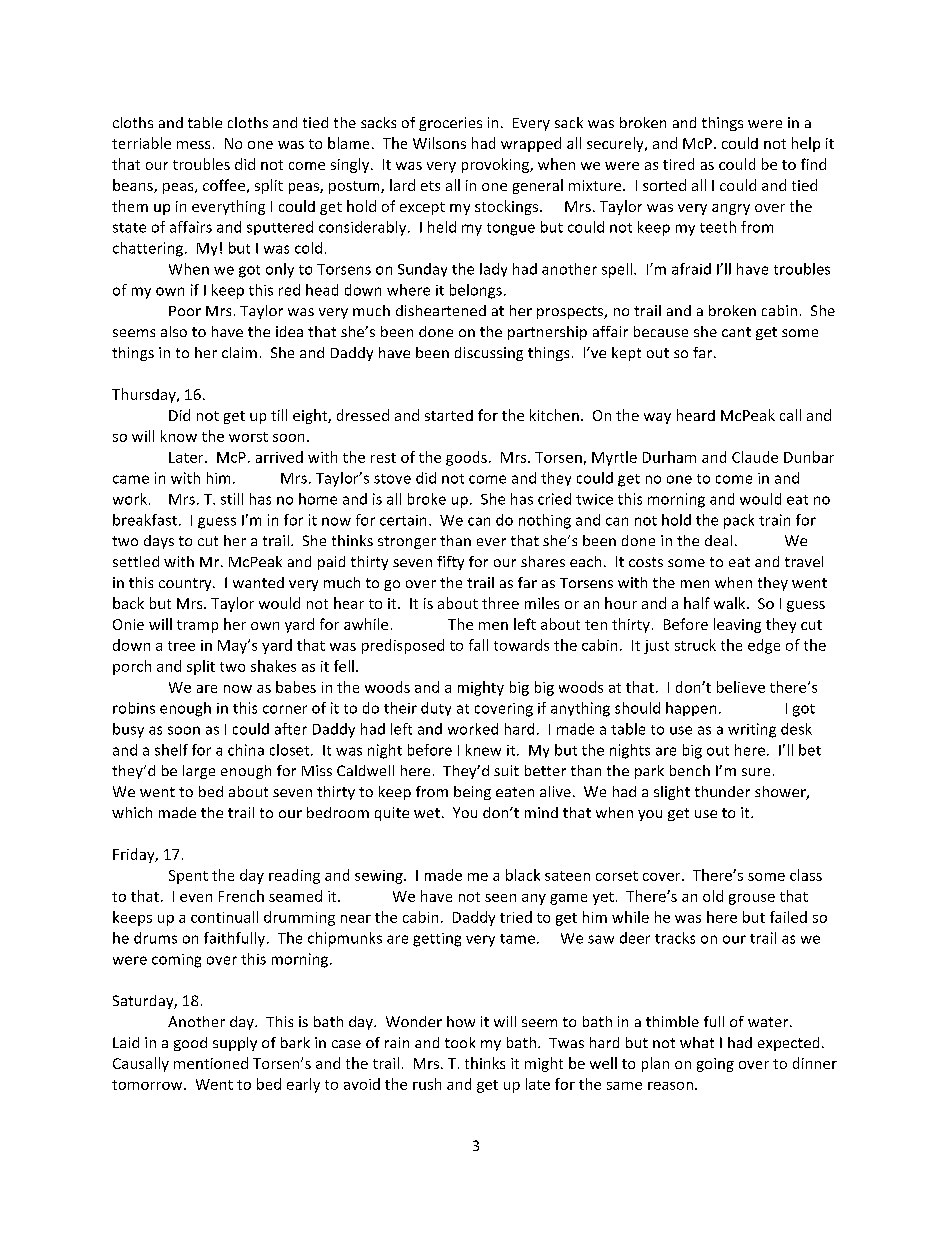 The width and height of the image is (952, 1233). What do you see at coordinates (211, 1063) in the image?
I see `mentioned` at bounding box center [211, 1063].
